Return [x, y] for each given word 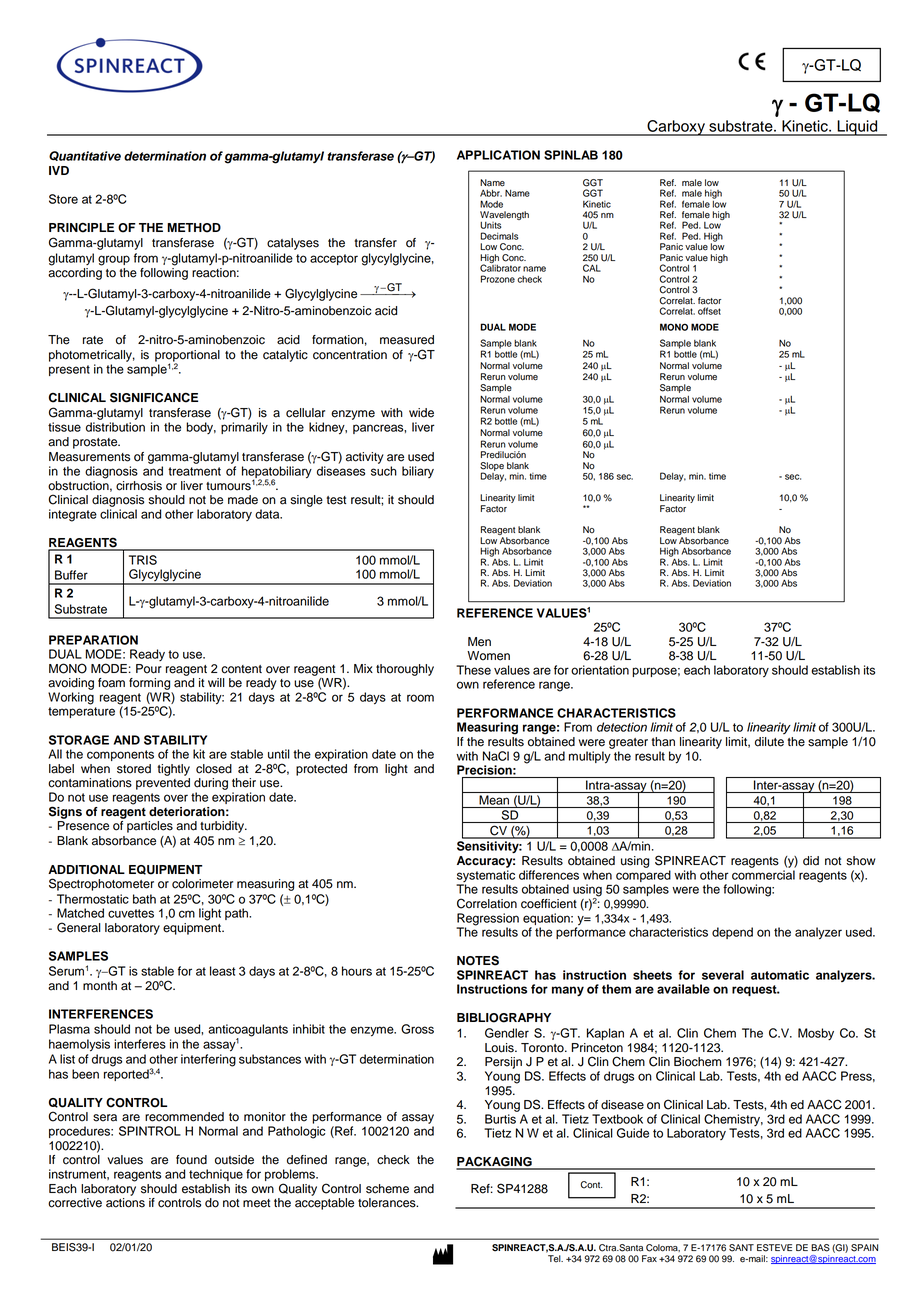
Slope [492, 467]
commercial [763, 875]
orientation [600, 670]
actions [125, 1203]
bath [144, 899]
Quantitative [85, 156]
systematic [485, 877]
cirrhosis [139, 486]
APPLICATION [498, 155]
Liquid [857, 128]
